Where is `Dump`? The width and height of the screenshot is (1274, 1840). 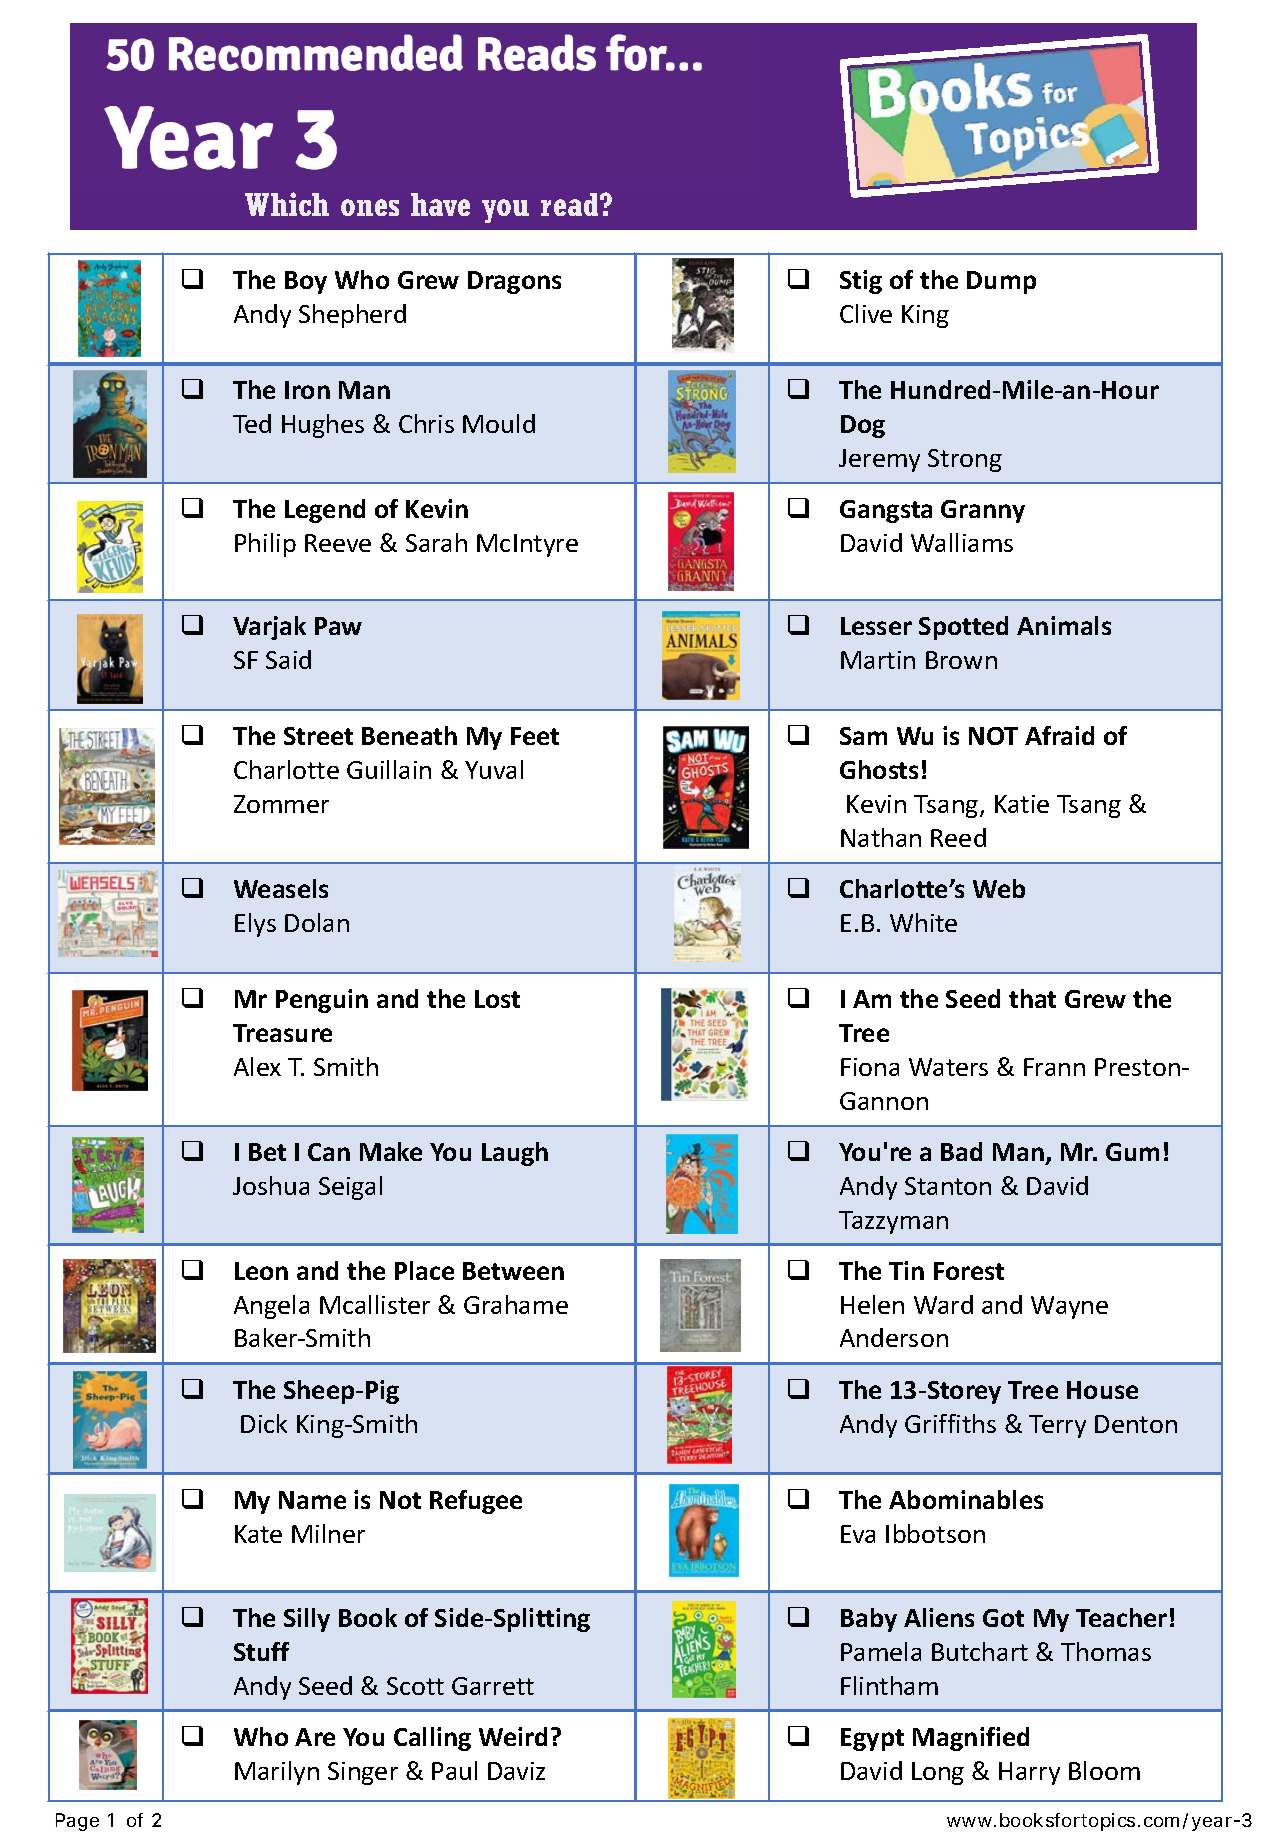 Dump is located at coordinates (1001, 282).
